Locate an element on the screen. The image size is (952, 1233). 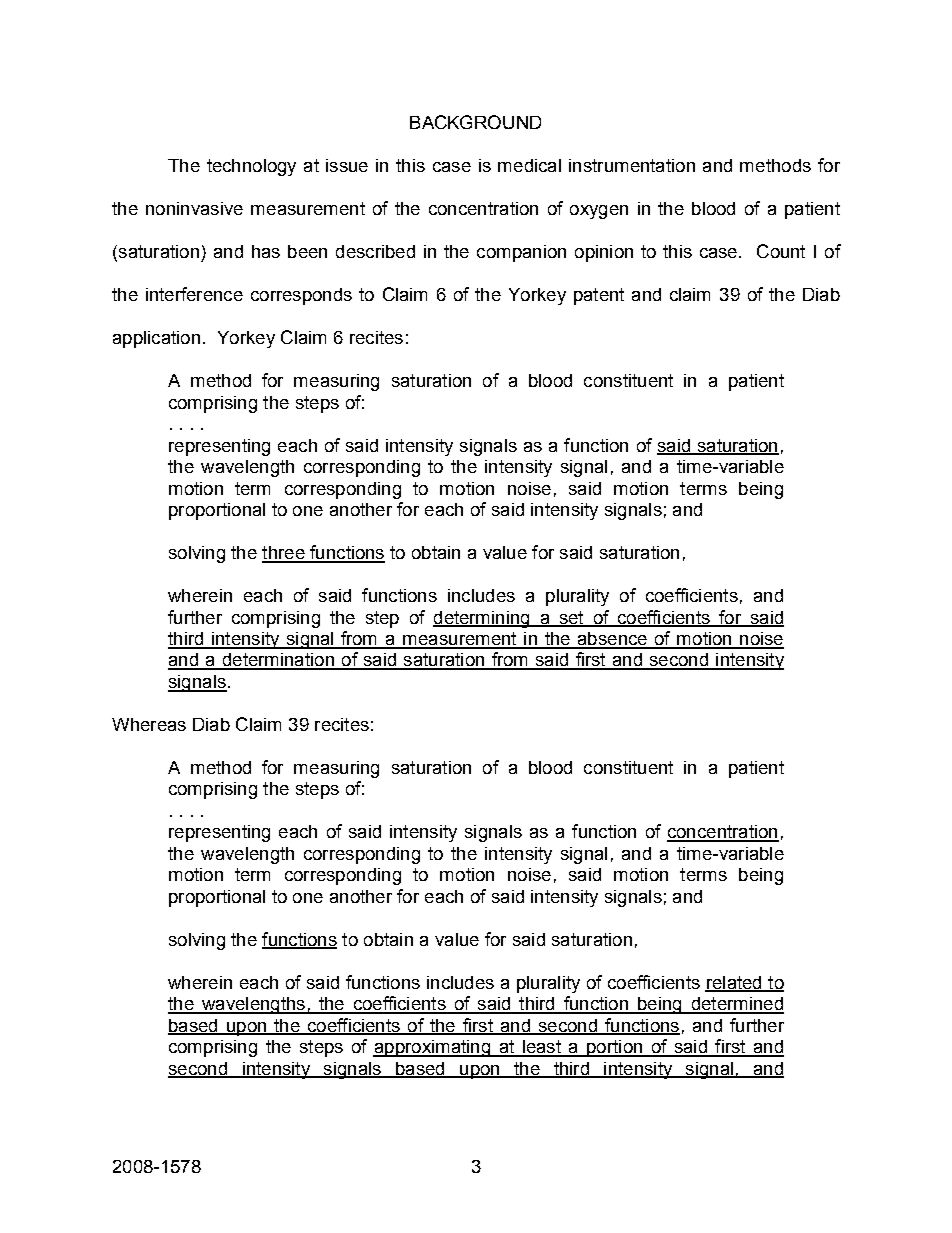
absence is located at coordinates (612, 640).
